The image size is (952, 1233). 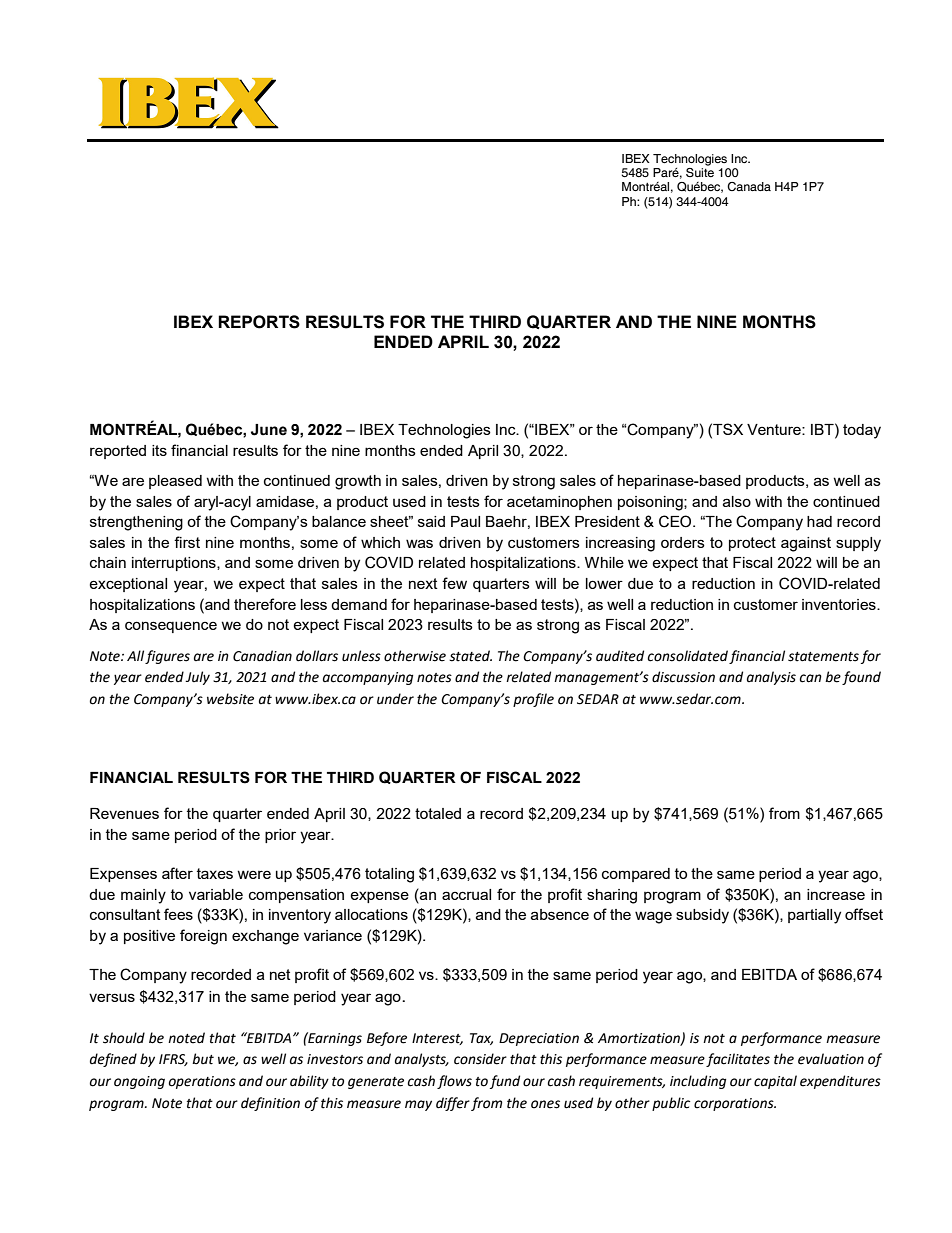 What do you see at coordinates (202, 1082) in the screenshot?
I see `operations` at bounding box center [202, 1082].
